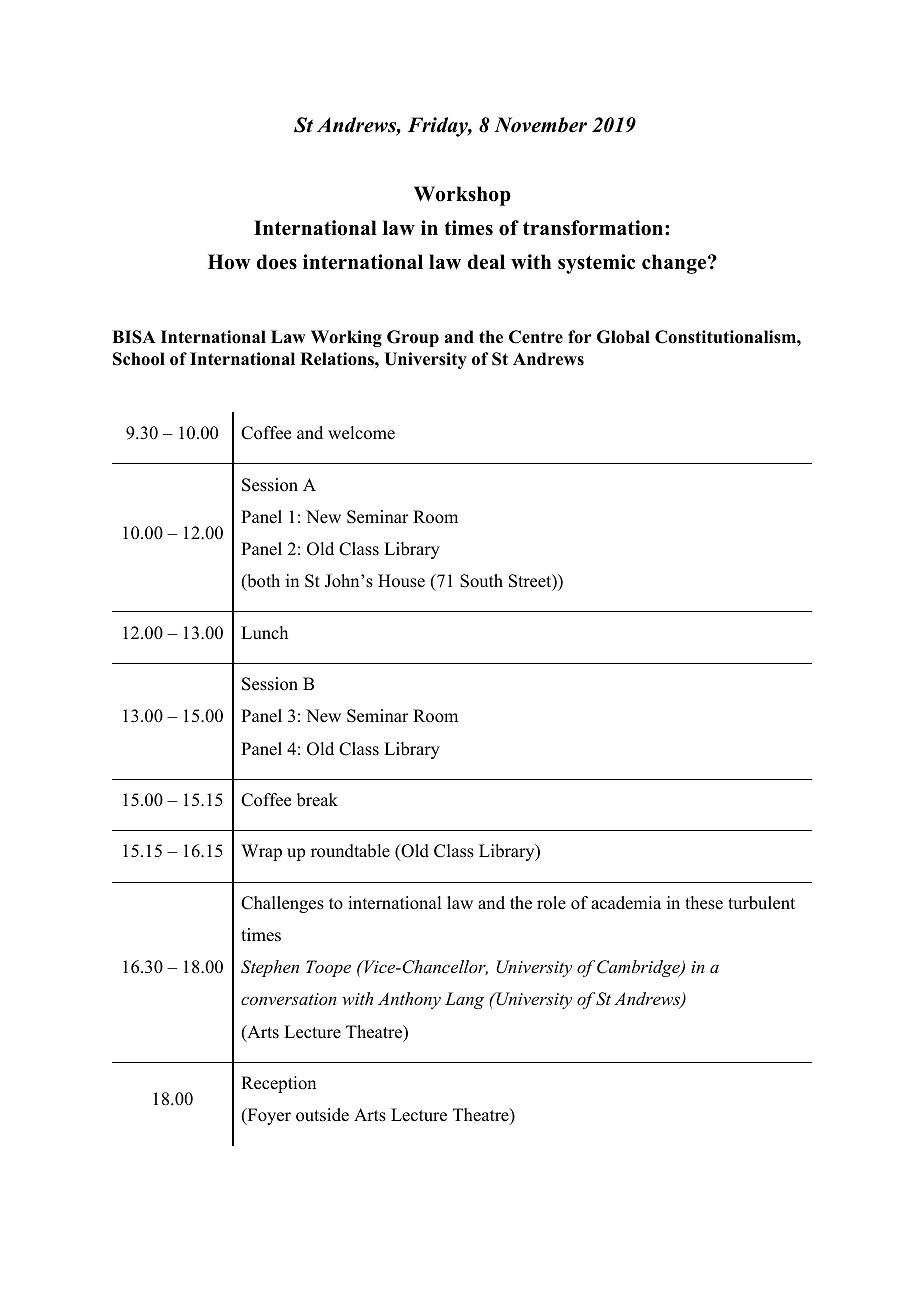  I want to click on How, so click(229, 262).
